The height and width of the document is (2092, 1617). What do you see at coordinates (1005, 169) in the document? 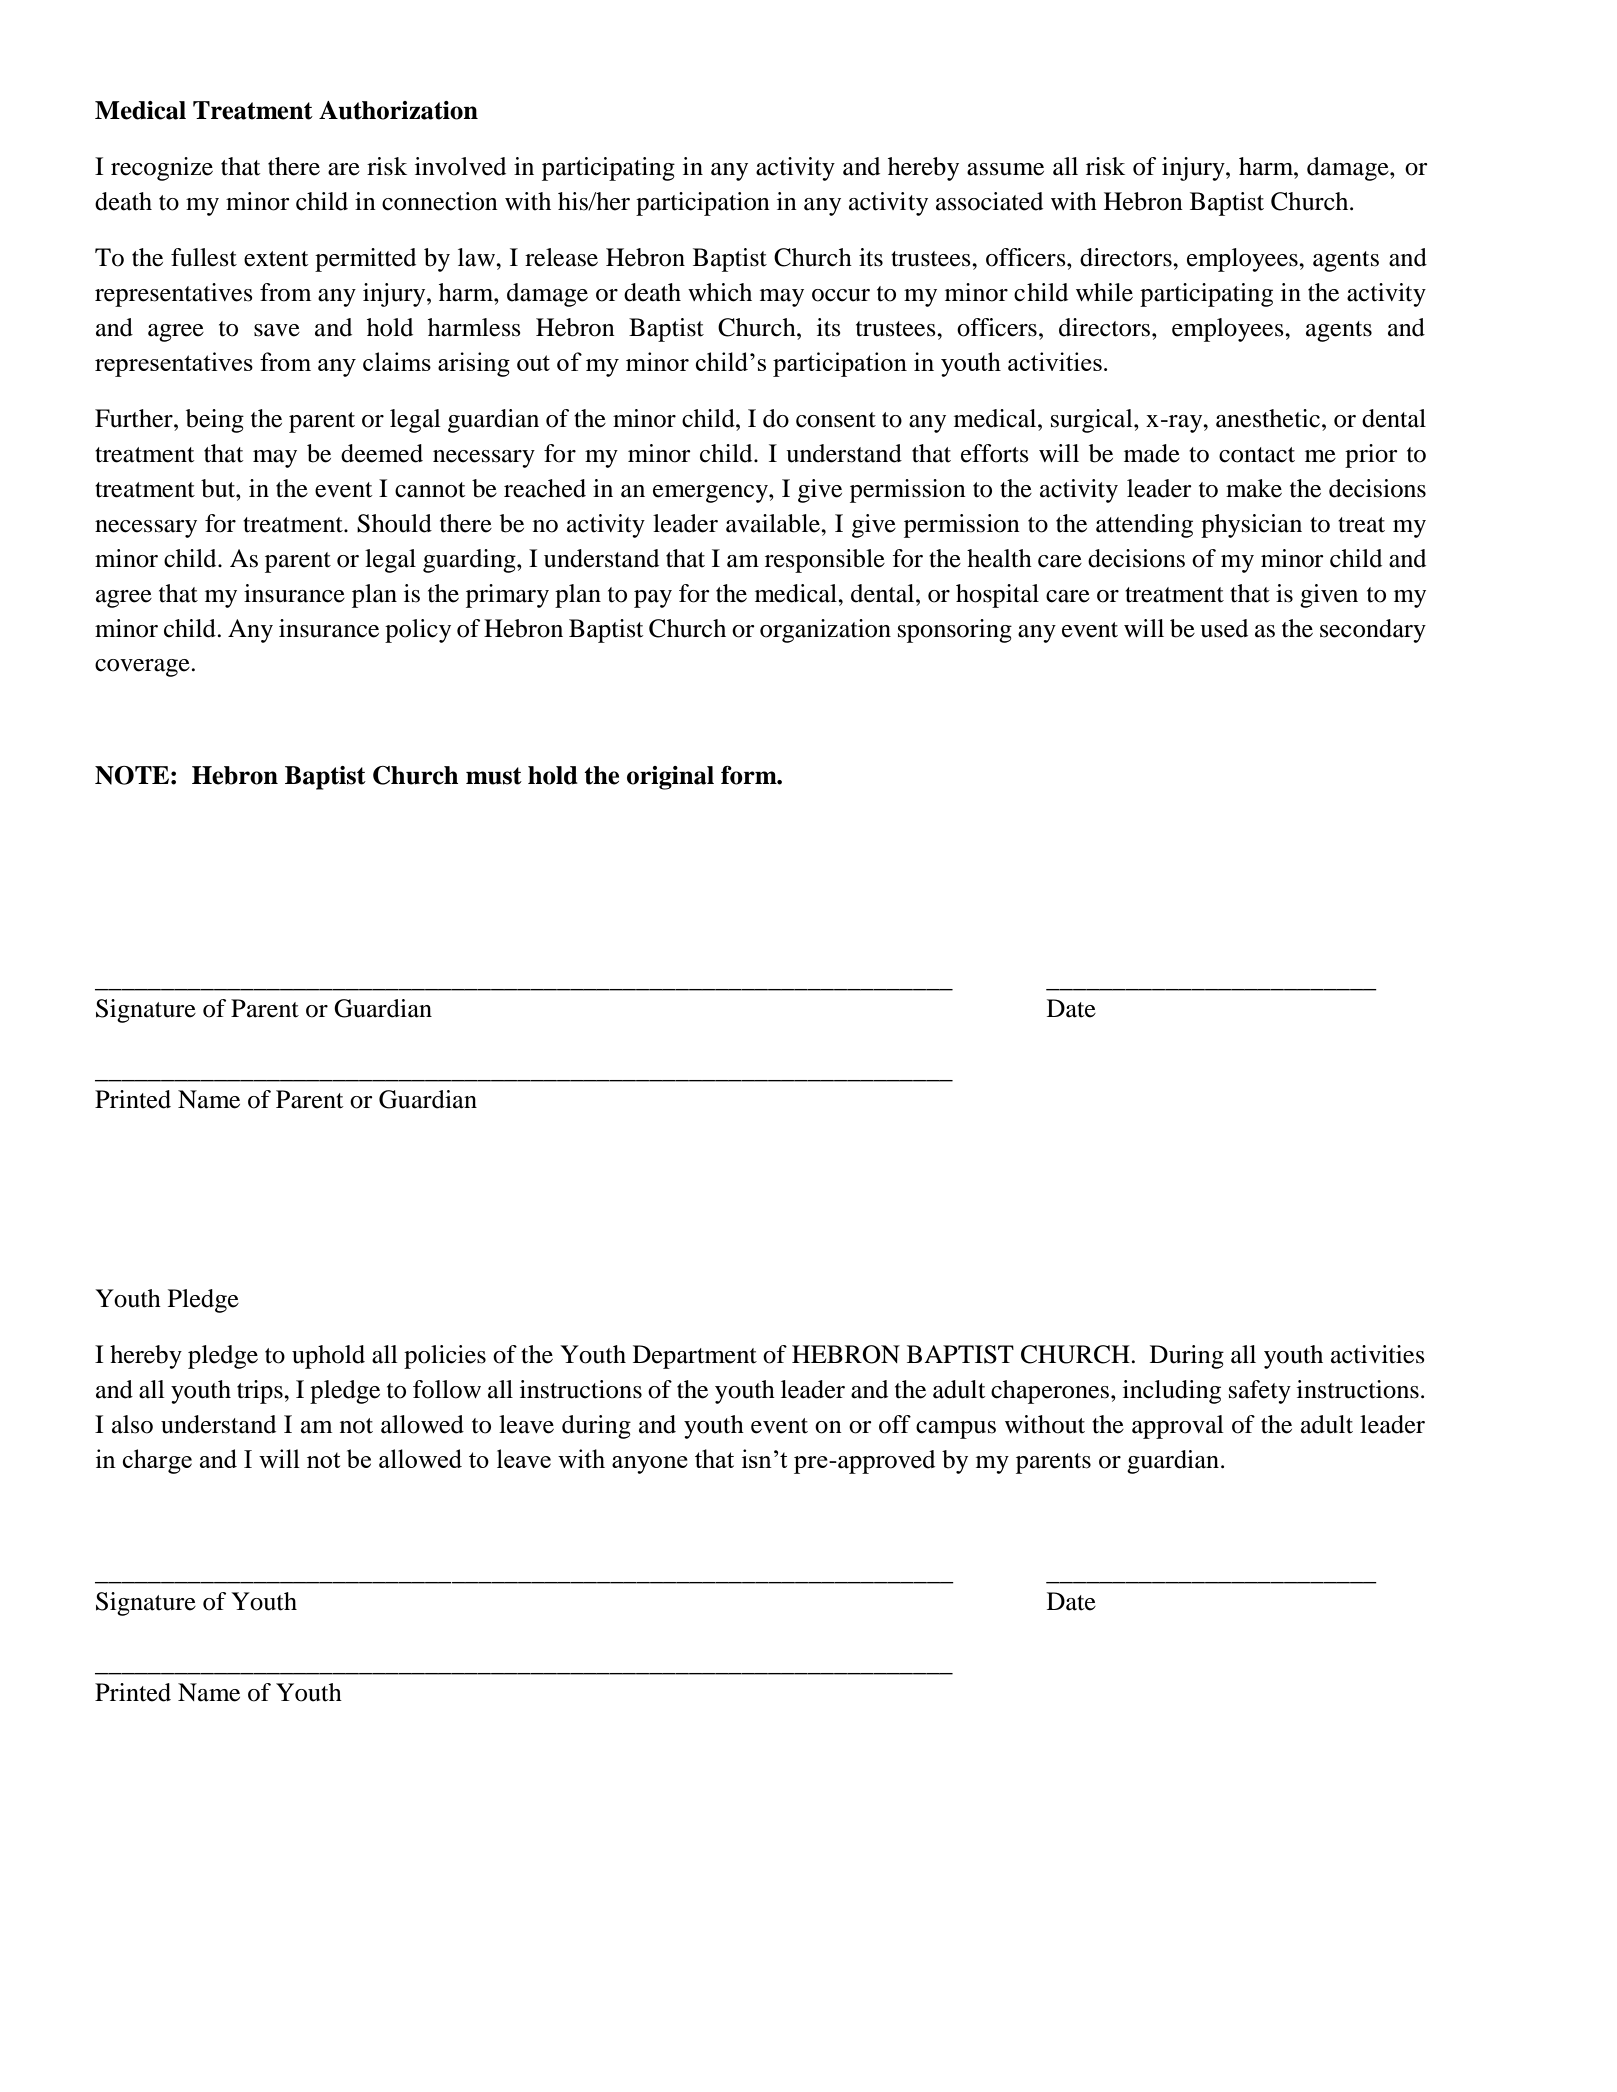
I see `assume` at bounding box center [1005, 169].
